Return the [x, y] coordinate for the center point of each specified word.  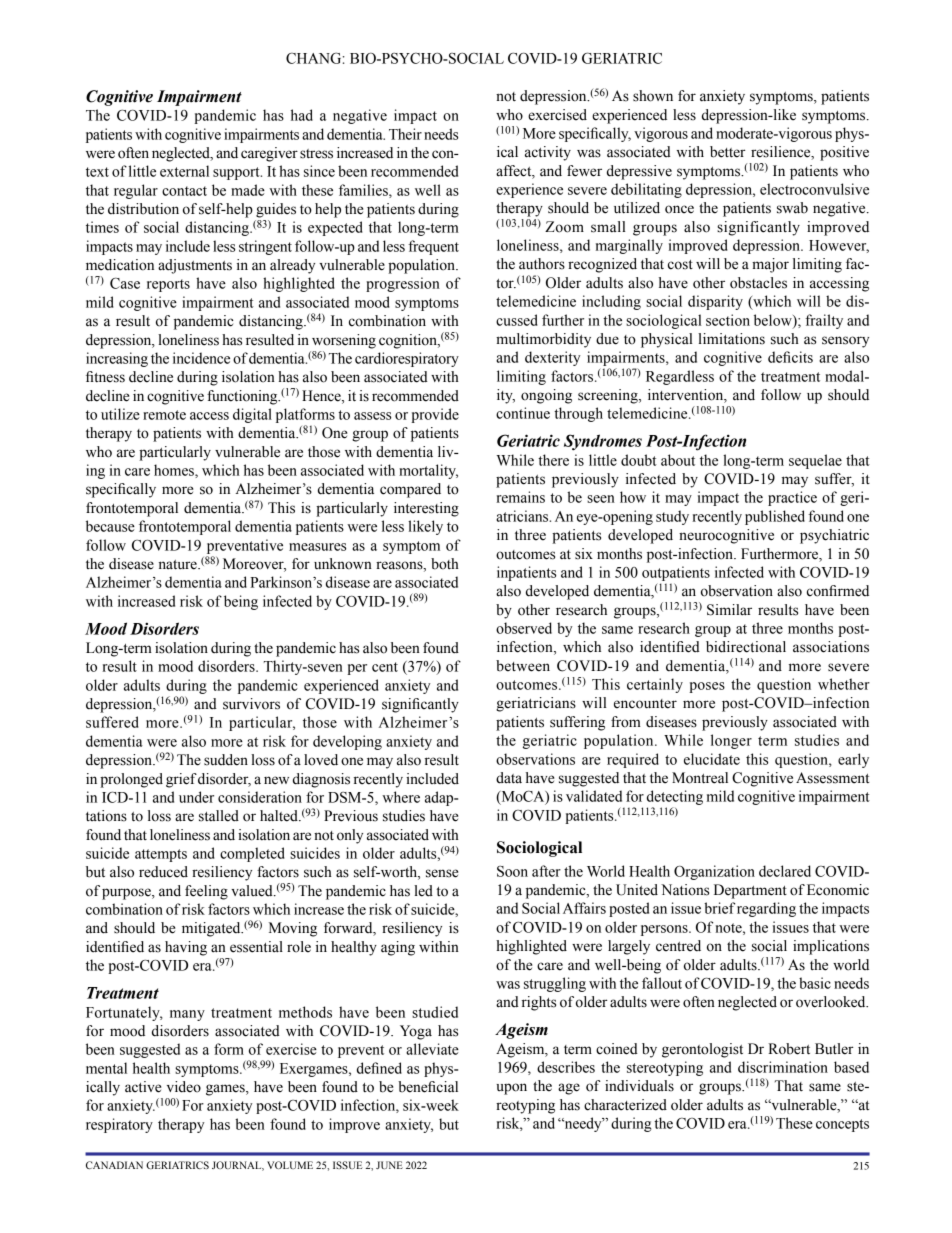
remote [164, 415]
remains [520, 497]
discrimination [783, 1067]
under [196, 797]
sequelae [815, 461]
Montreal [700, 778]
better [728, 152]
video [184, 1087]
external [184, 171]
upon [511, 1089]
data [509, 778]
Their [405, 134]
